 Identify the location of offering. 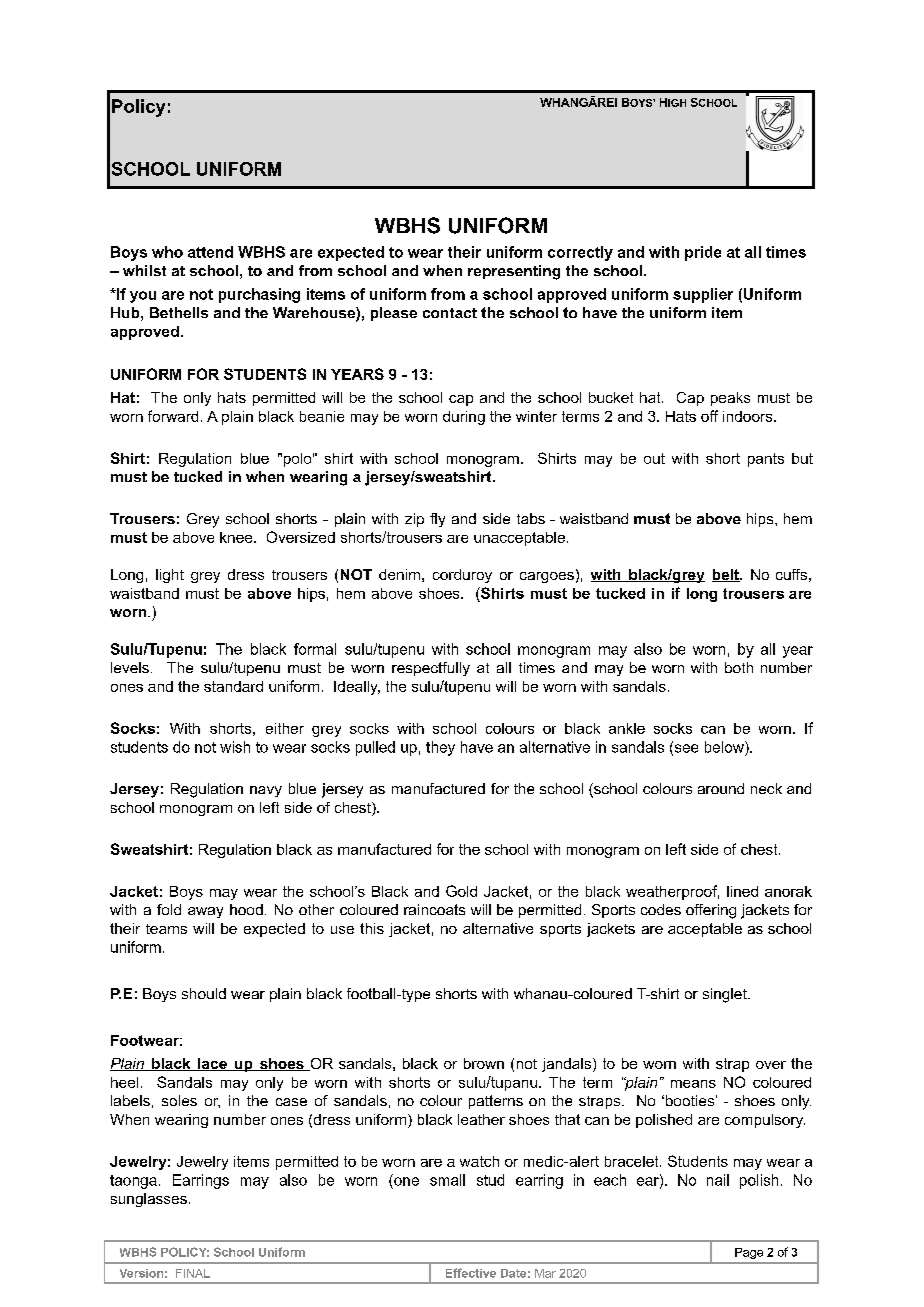
(711, 911).
